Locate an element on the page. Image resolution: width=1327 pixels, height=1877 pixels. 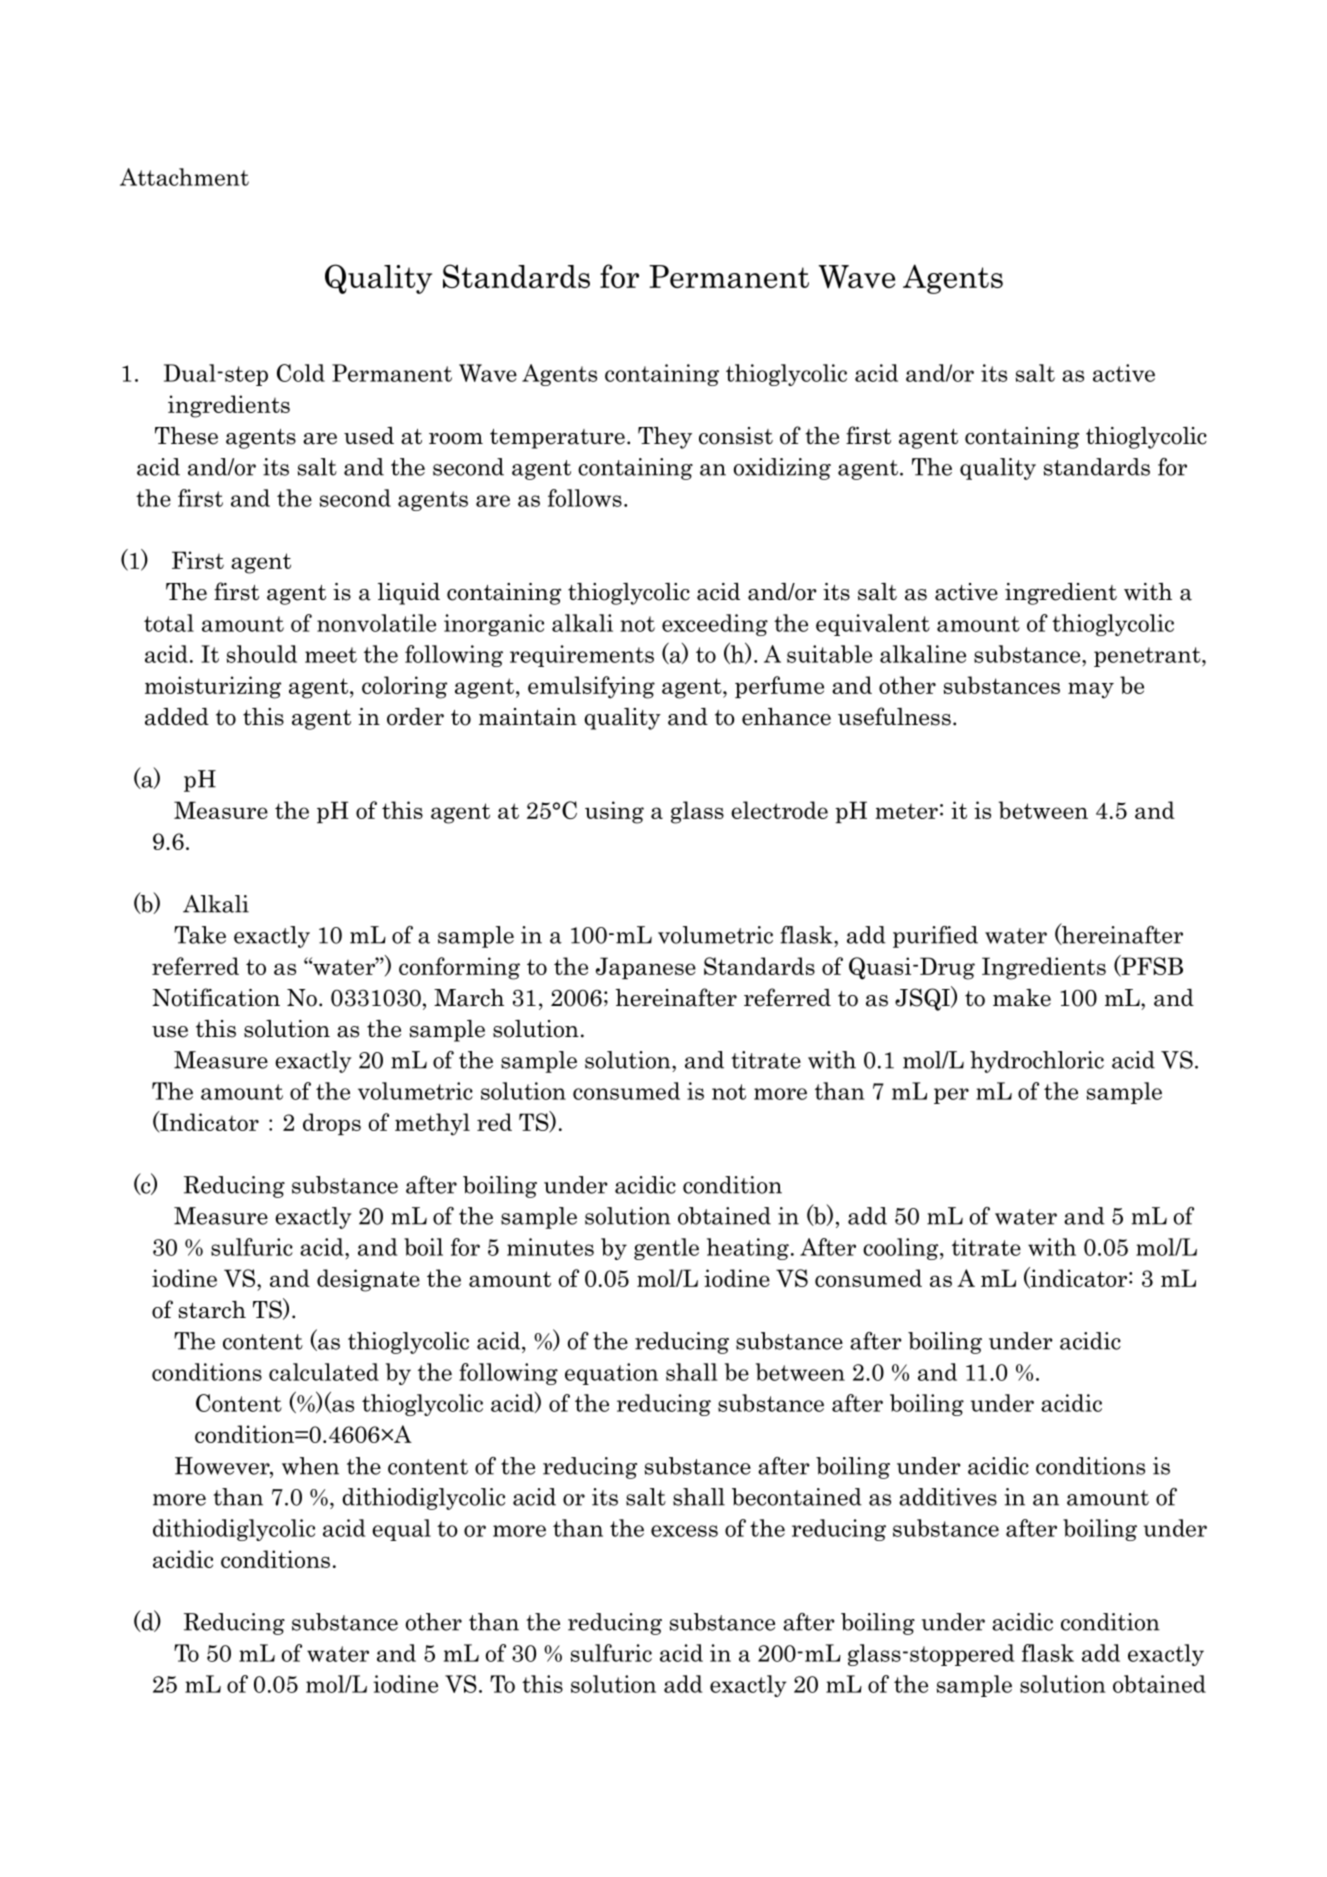
hydrochloric is located at coordinates (1037, 1062).
